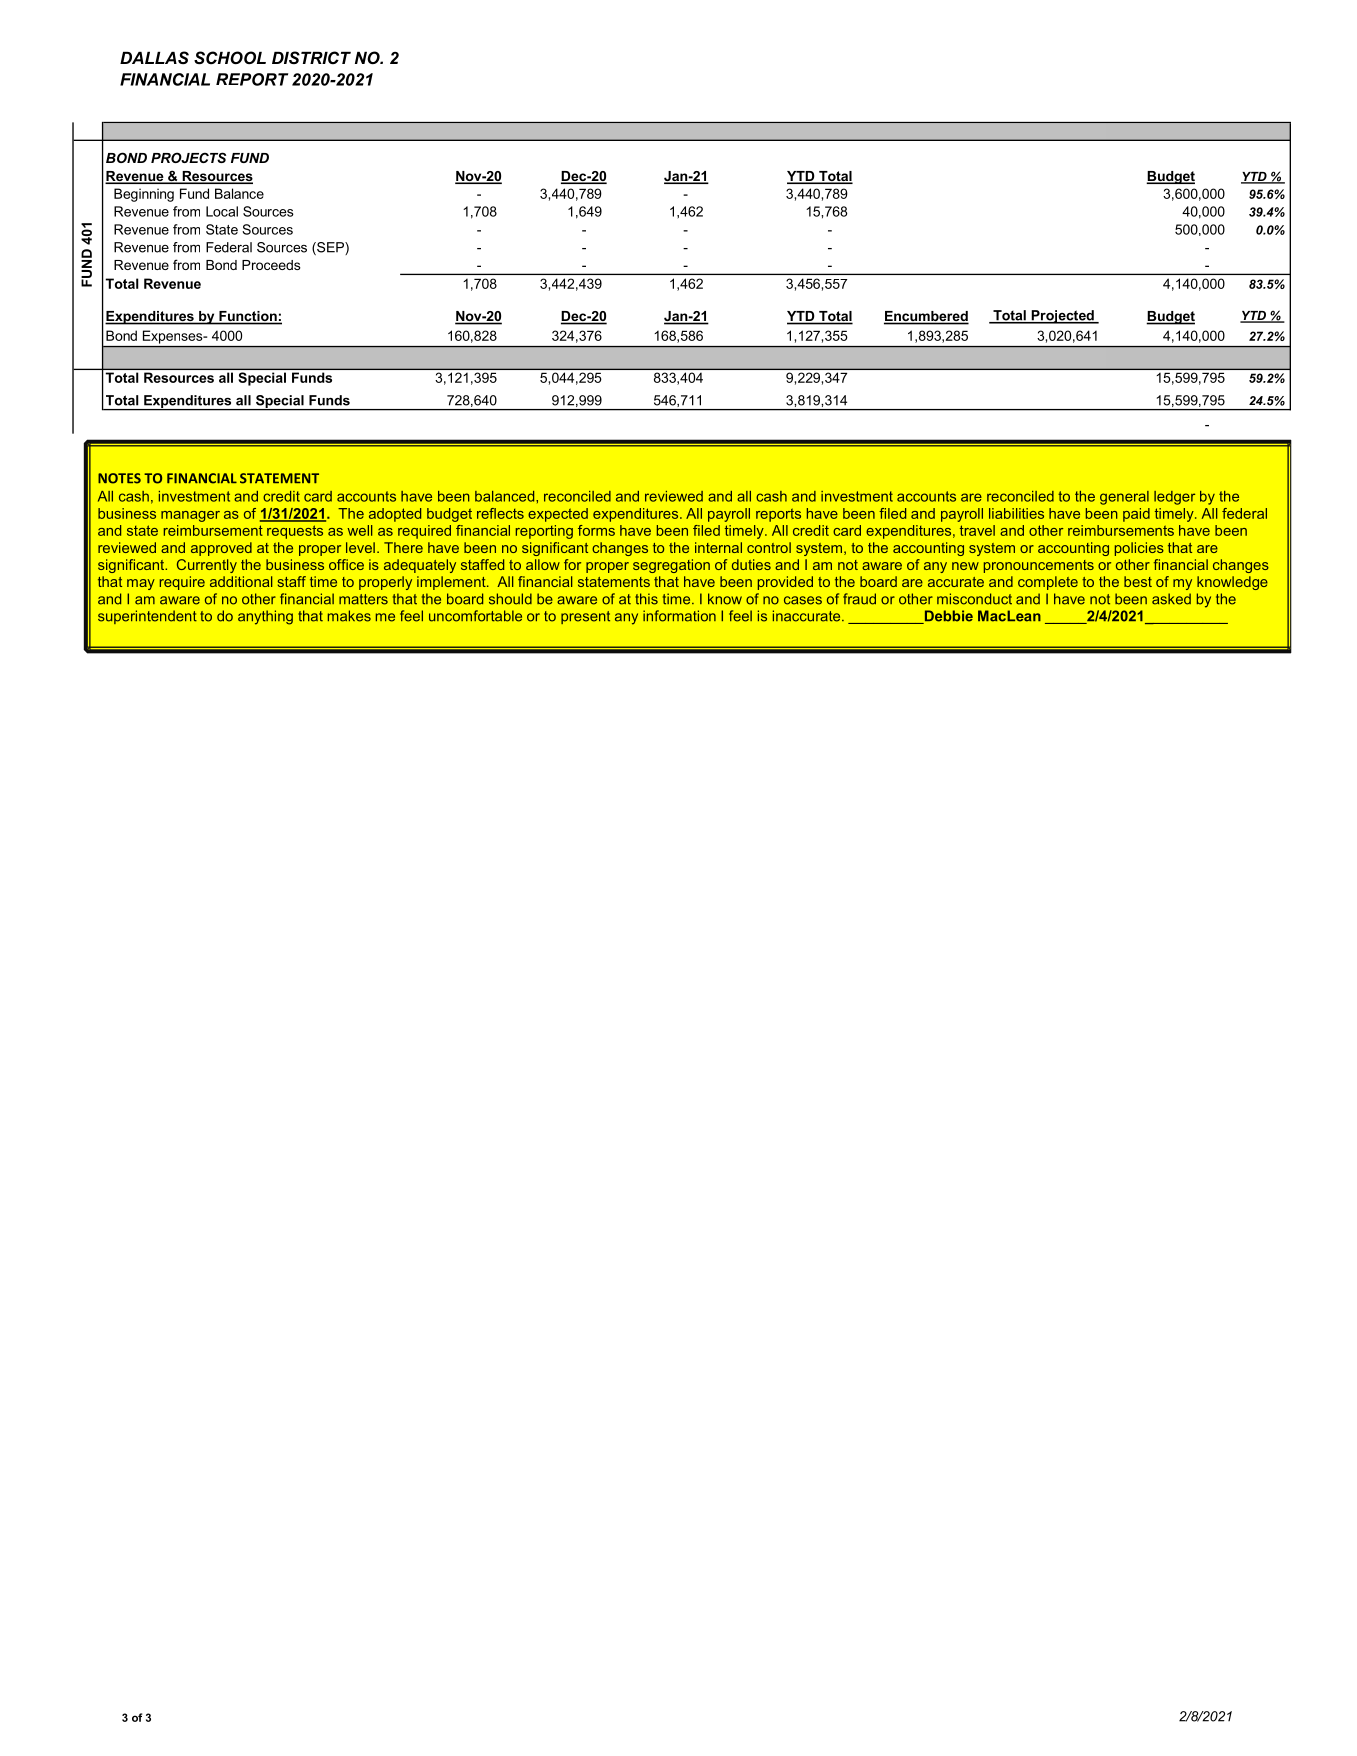 The height and width of the screenshot is (1756, 1357). What do you see at coordinates (311, 57) in the screenshot?
I see `DISTRICT` at bounding box center [311, 57].
